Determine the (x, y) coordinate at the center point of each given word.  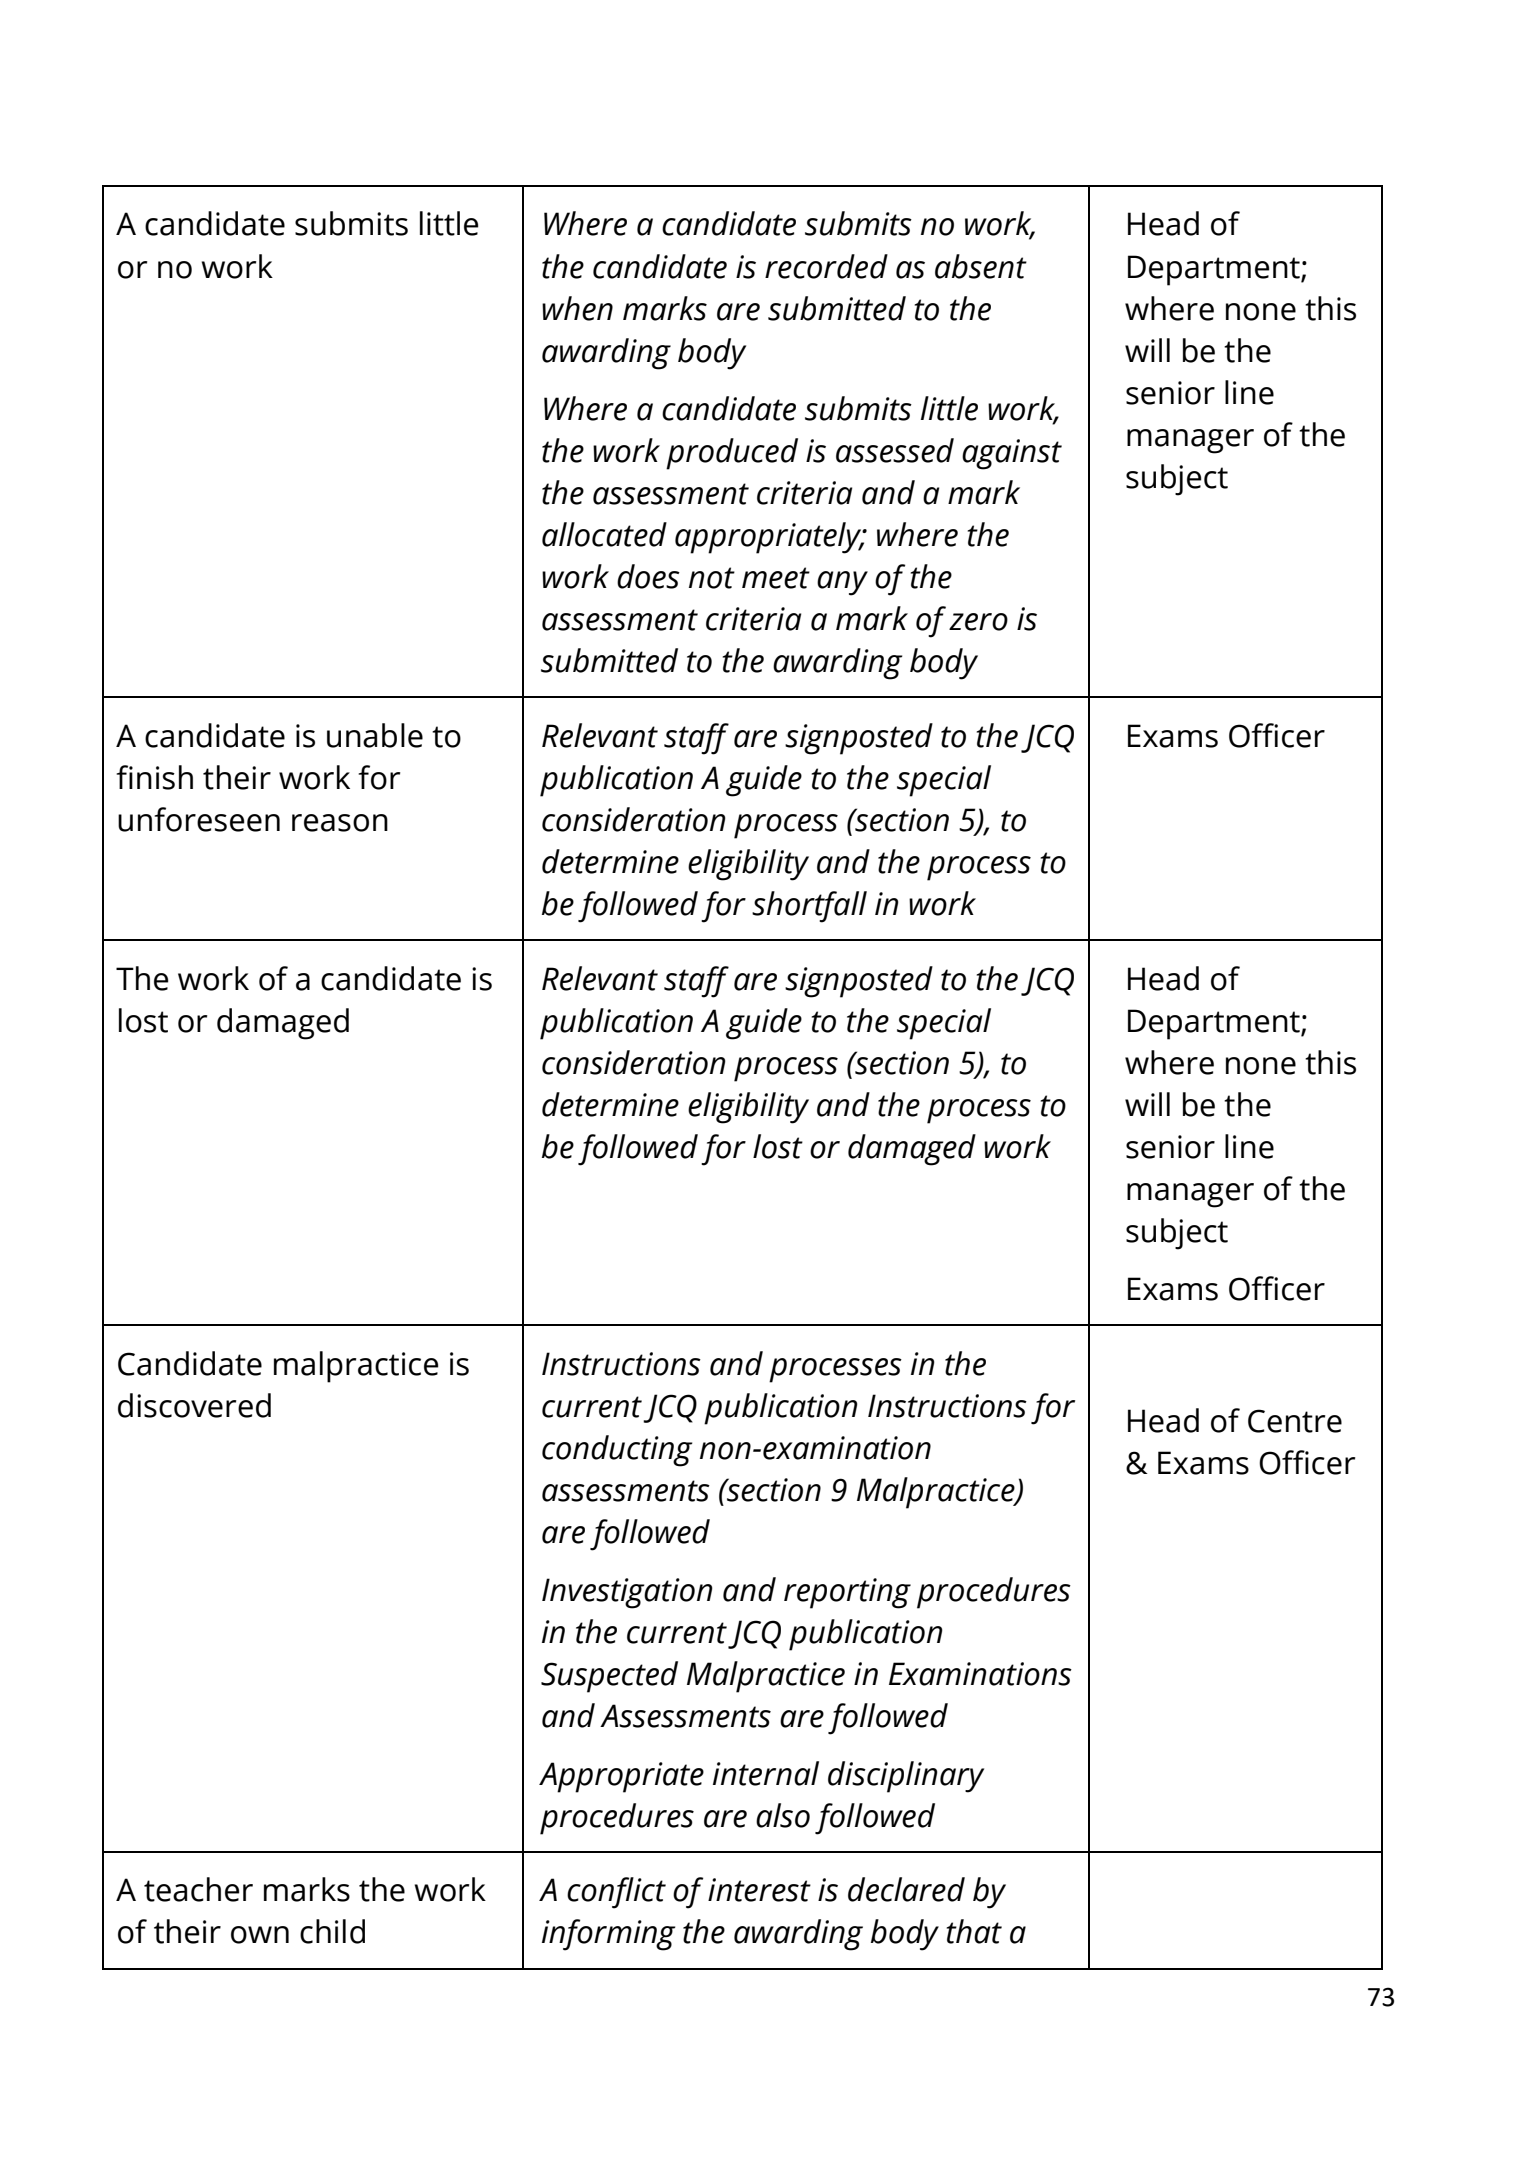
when (577, 308)
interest (759, 1890)
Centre (1295, 1421)
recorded (826, 266)
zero (978, 622)
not (712, 578)
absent (981, 266)
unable (375, 735)
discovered (194, 1405)
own (260, 1935)
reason (340, 823)
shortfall (809, 907)
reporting (847, 1593)
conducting (617, 1451)
